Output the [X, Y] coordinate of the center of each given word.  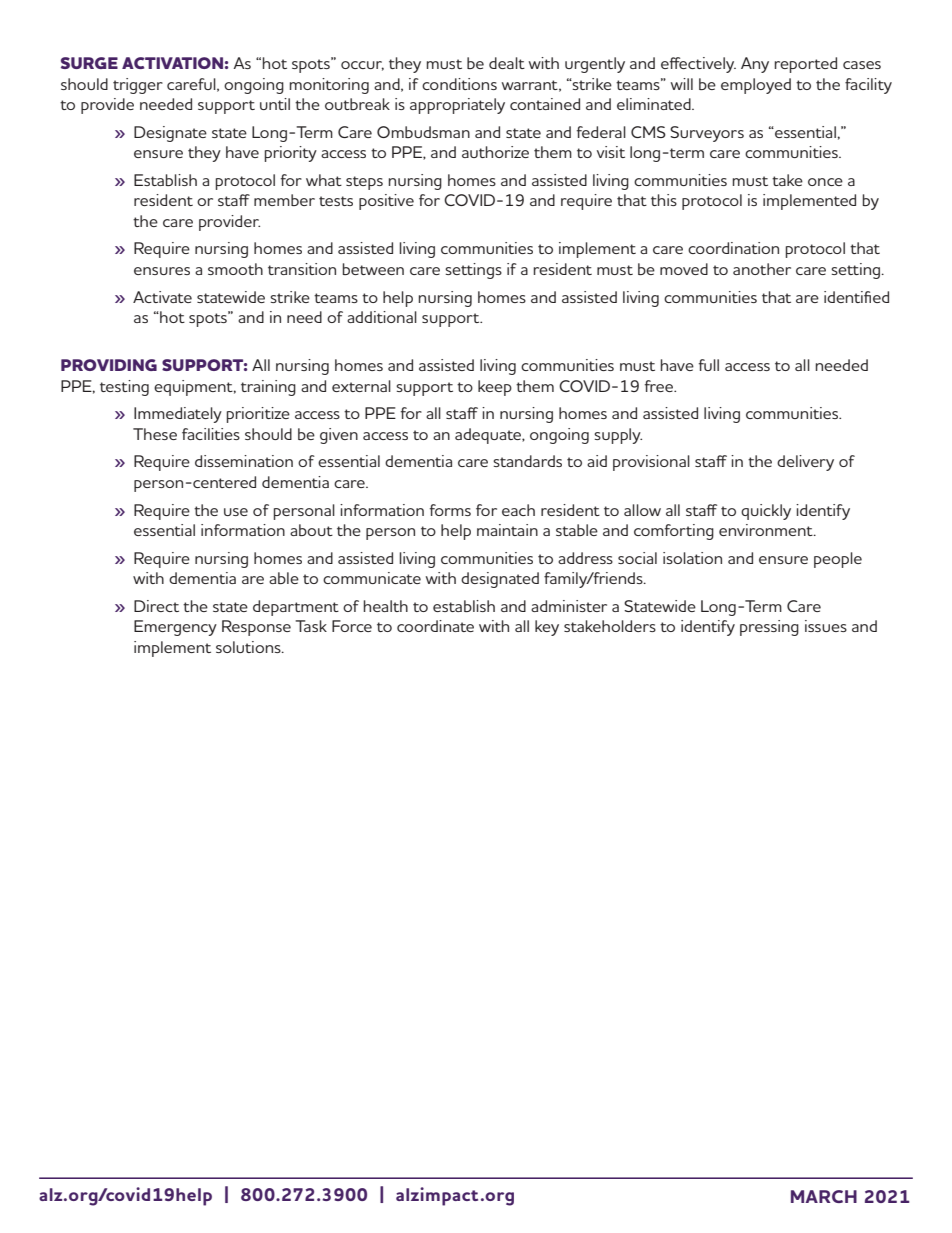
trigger [138, 86]
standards [527, 461]
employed [756, 86]
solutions [249, 647]
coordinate [435, 626]
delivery [805, 463]
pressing [769, 628]
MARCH [824, 1196]
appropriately [457, 106]
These [155, 434]
